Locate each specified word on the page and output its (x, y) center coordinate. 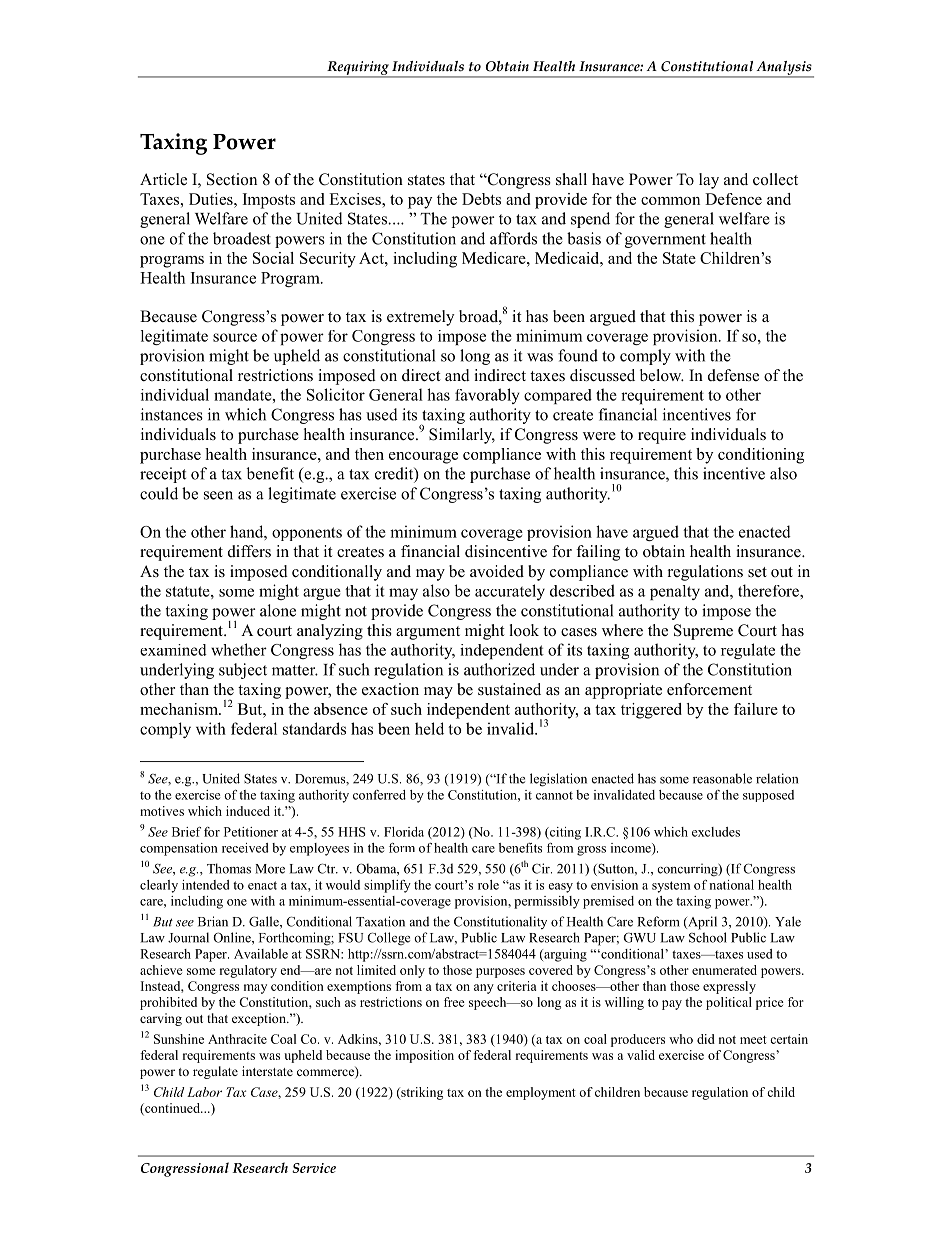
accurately (510, 592)
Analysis (784, 69)
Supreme (703, 632)
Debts (481, 199)
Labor (204, 1092)
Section (232, 179)
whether (239, 649)
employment (541, 1093)
